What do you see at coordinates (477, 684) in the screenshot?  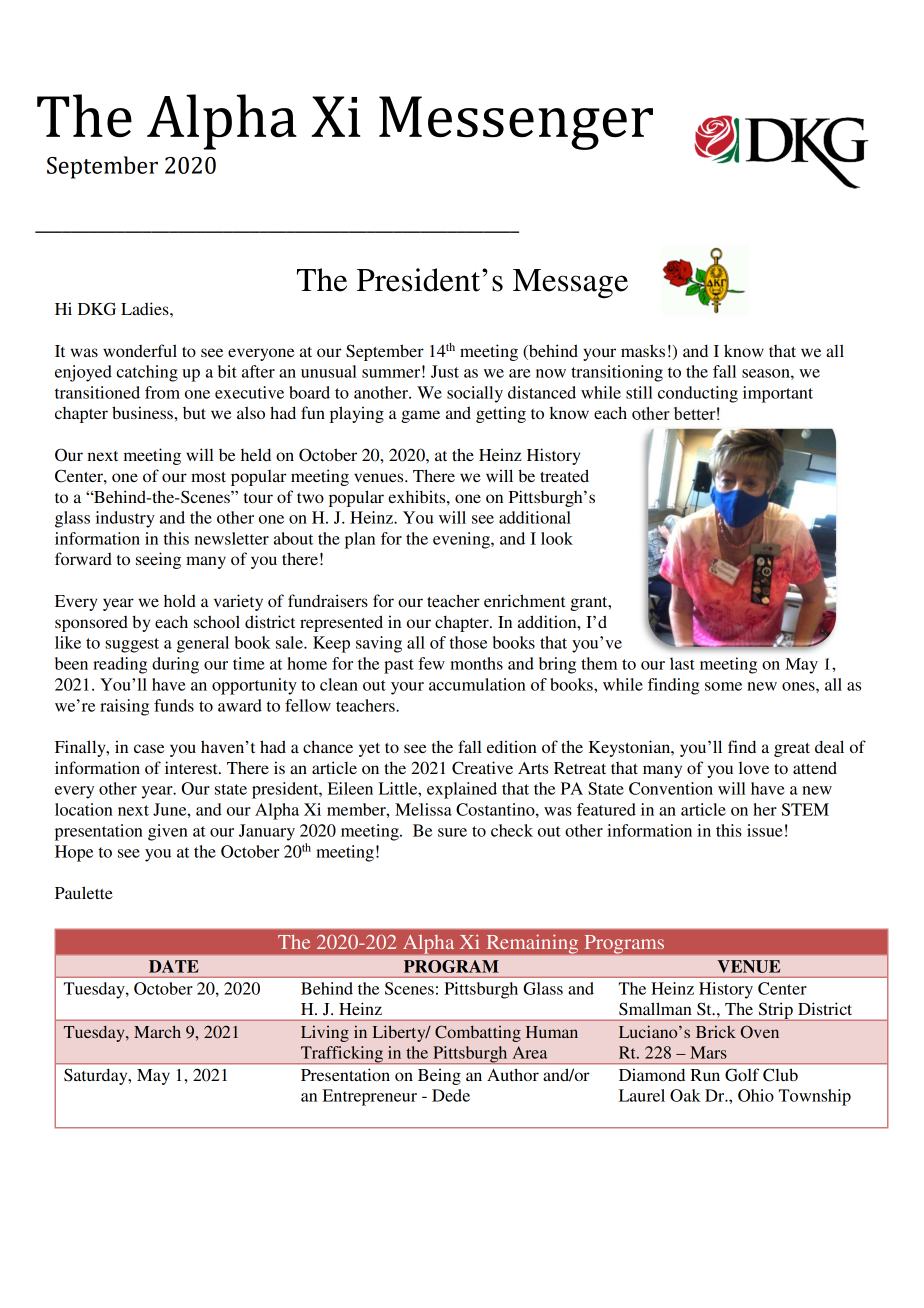 I see `accumulation` at bounding box center [477, 684].
